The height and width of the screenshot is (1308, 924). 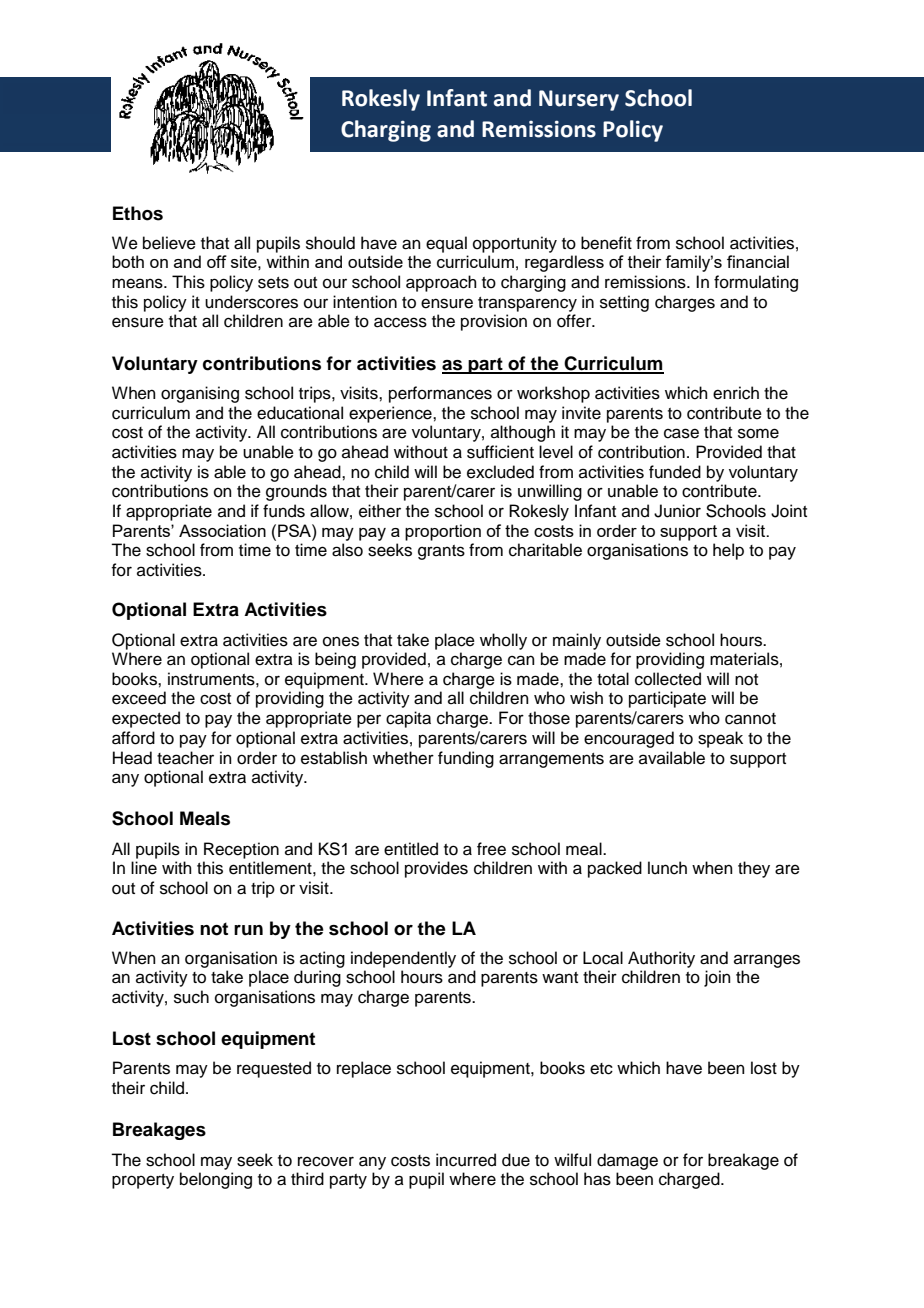 I want to click on Ethos, so click(x=138, y=213).
